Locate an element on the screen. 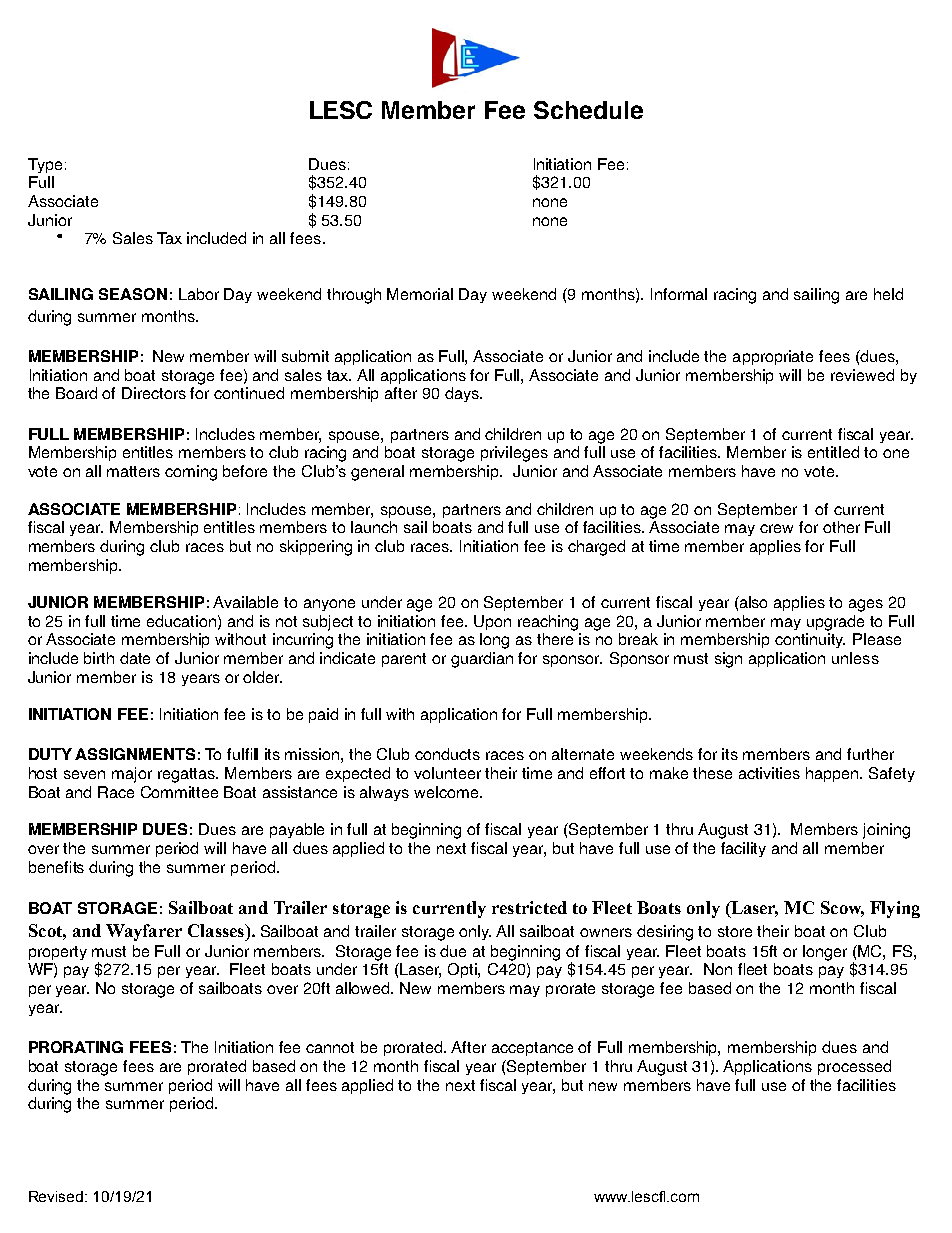 The image size is (952, 1233). processed is located at coordinates (854, 1067).
